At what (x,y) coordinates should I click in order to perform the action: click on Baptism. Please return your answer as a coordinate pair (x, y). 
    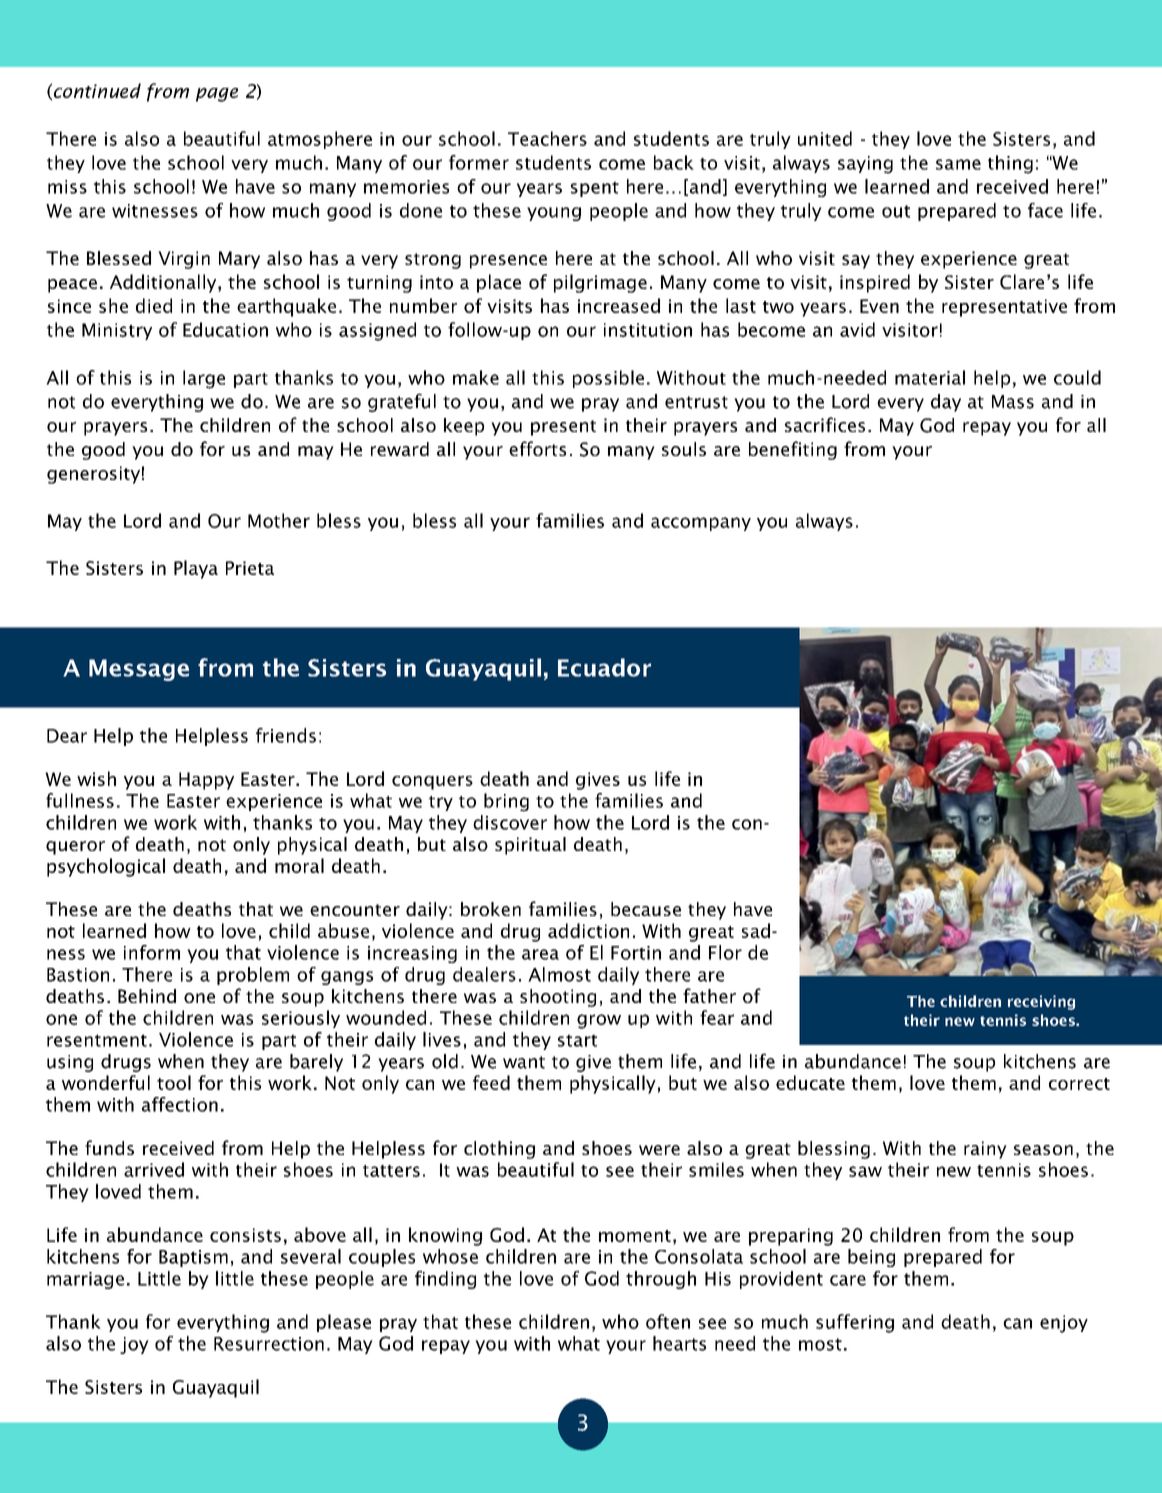
    Looking at the image, I should click on (193, 1258).
